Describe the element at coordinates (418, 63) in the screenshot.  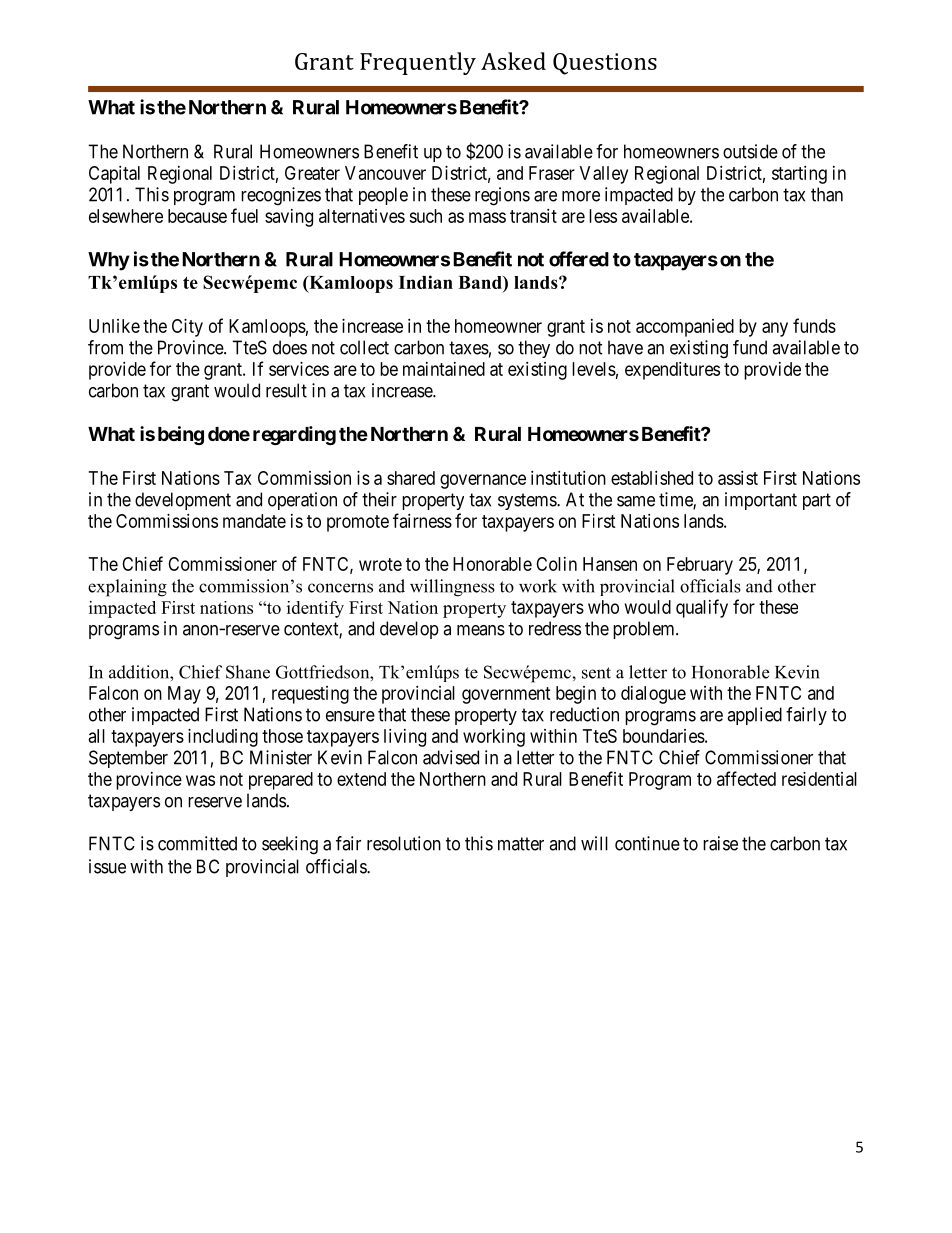
I see `Frequently` at that location.
